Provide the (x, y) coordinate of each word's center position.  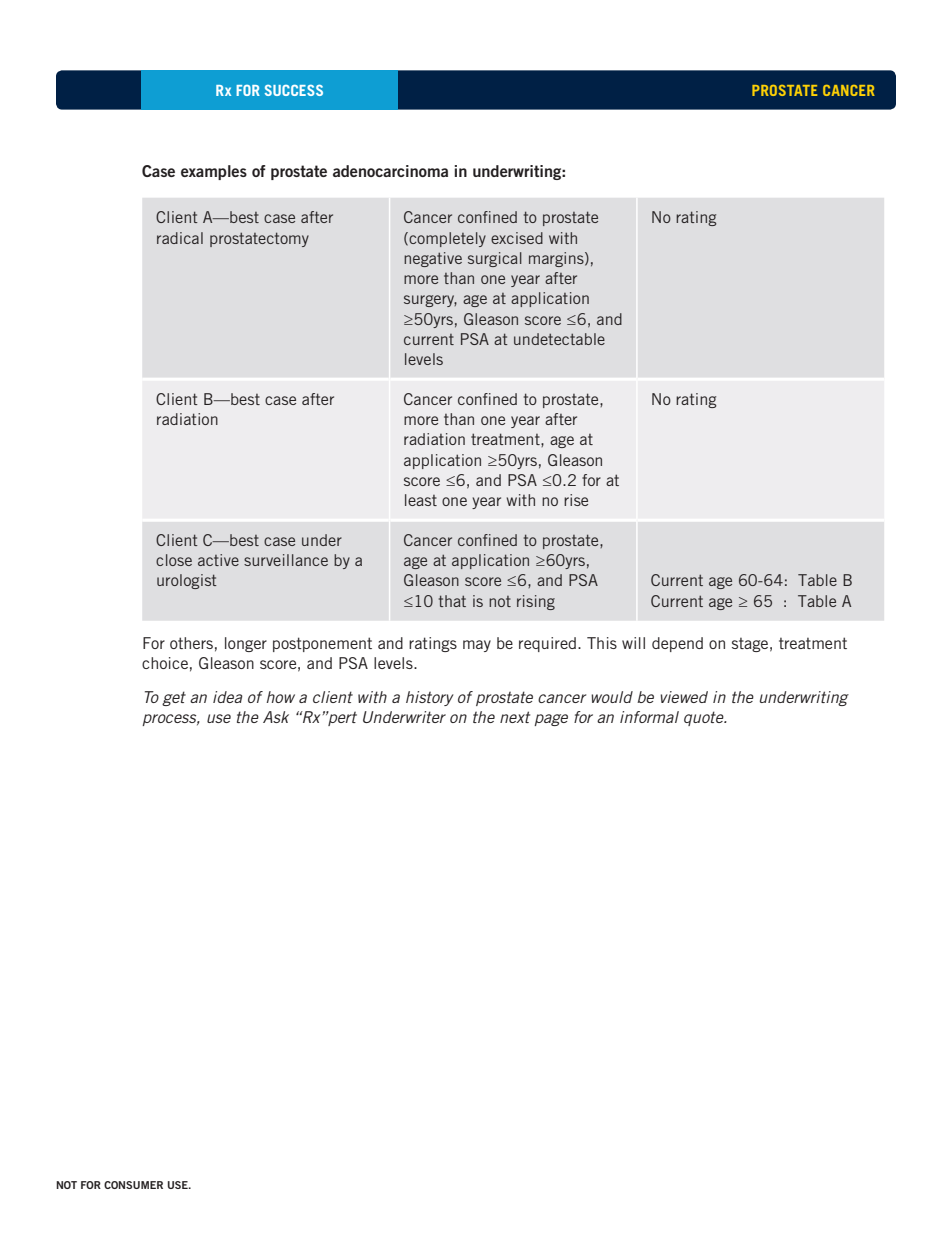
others (191, 643)
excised (517, 238)
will (633, 643)
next (515, 717)
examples (214, 172)
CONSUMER (133, 1185)
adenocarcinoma (390, 171)
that (452, 601)
